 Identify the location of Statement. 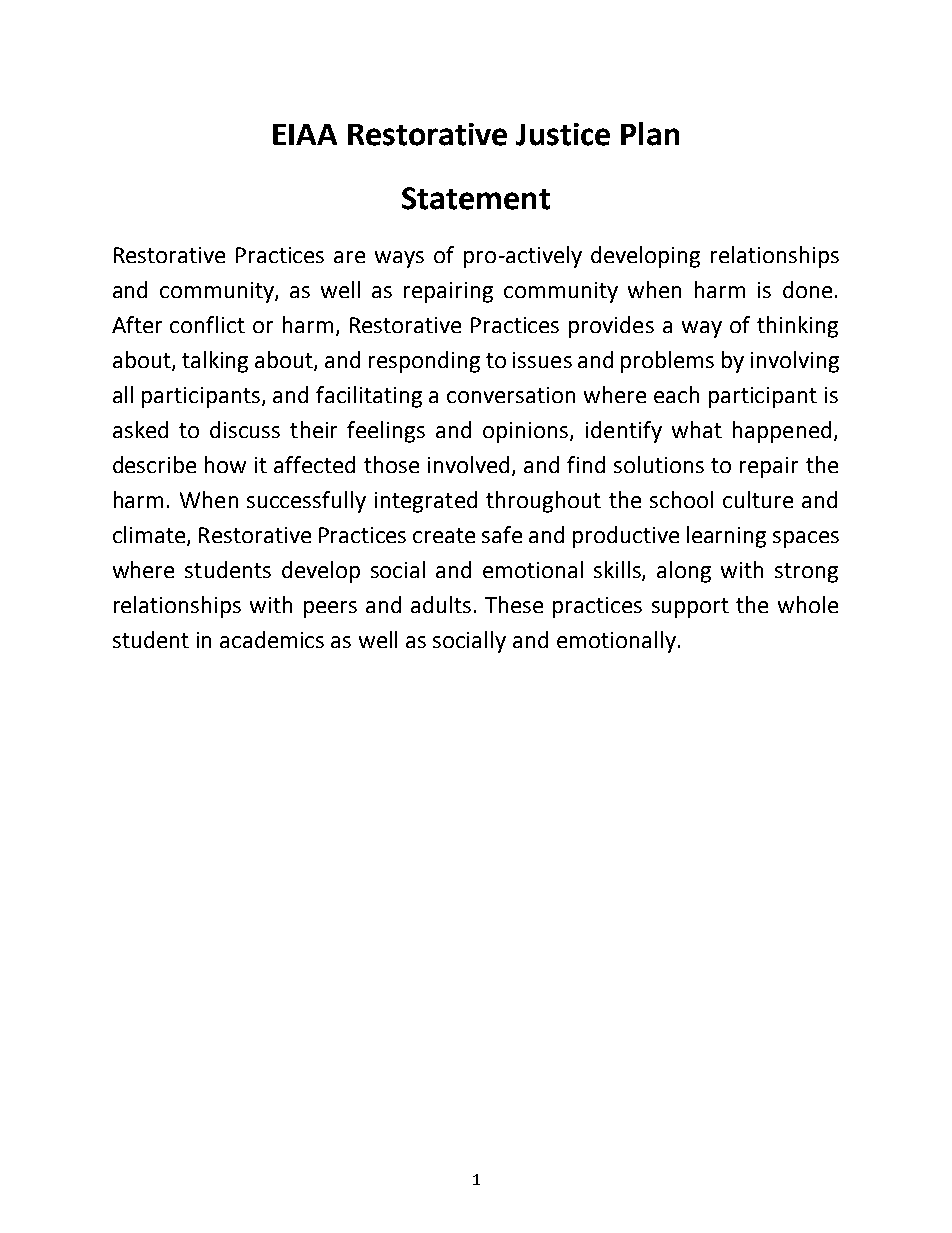
(476, 198).
